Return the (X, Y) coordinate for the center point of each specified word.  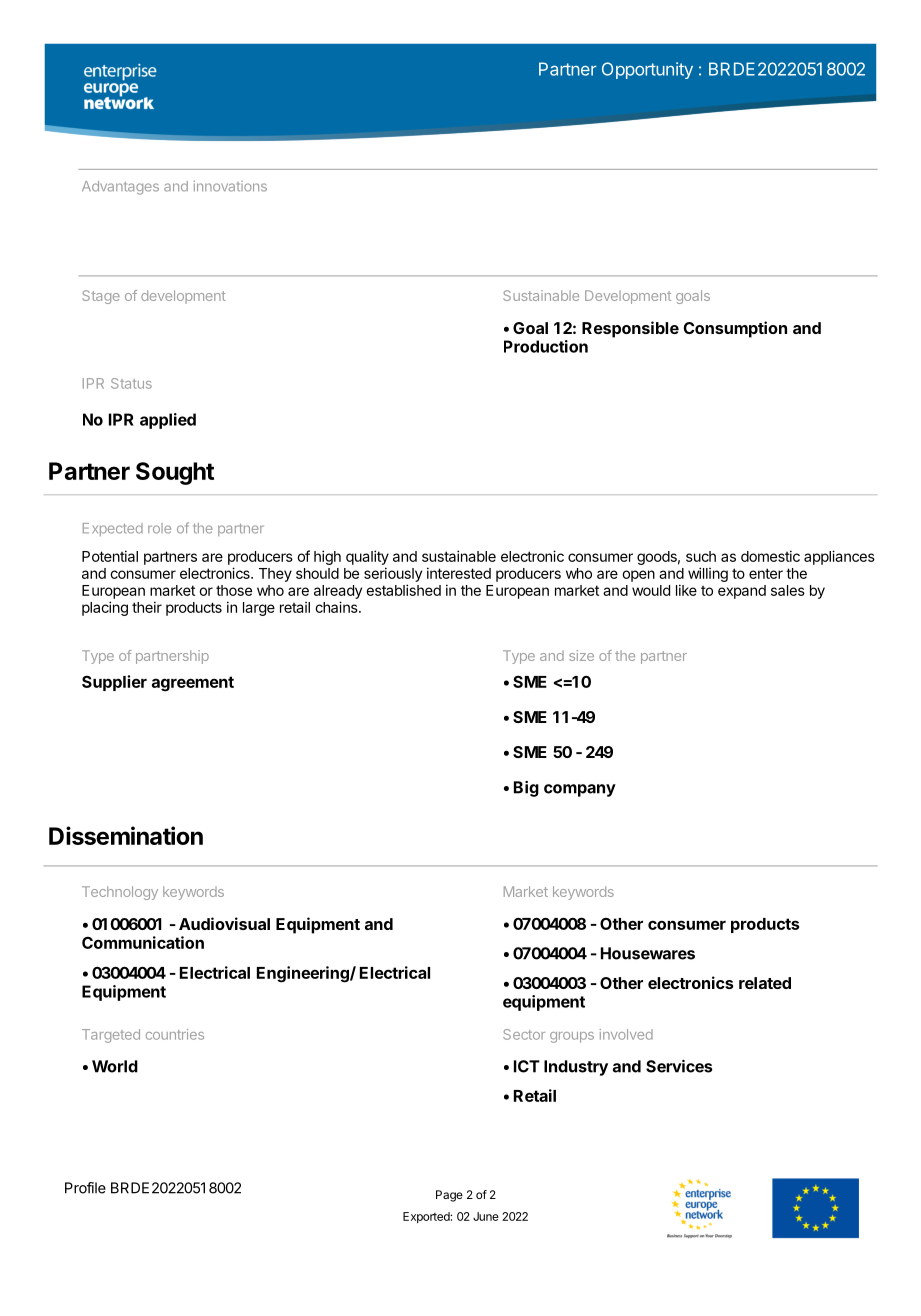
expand (742, 592)
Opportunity (647, 70)
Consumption (735, 329)
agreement (193, 684)
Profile (85, 1188)
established (403, 590)
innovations (230, 186)
